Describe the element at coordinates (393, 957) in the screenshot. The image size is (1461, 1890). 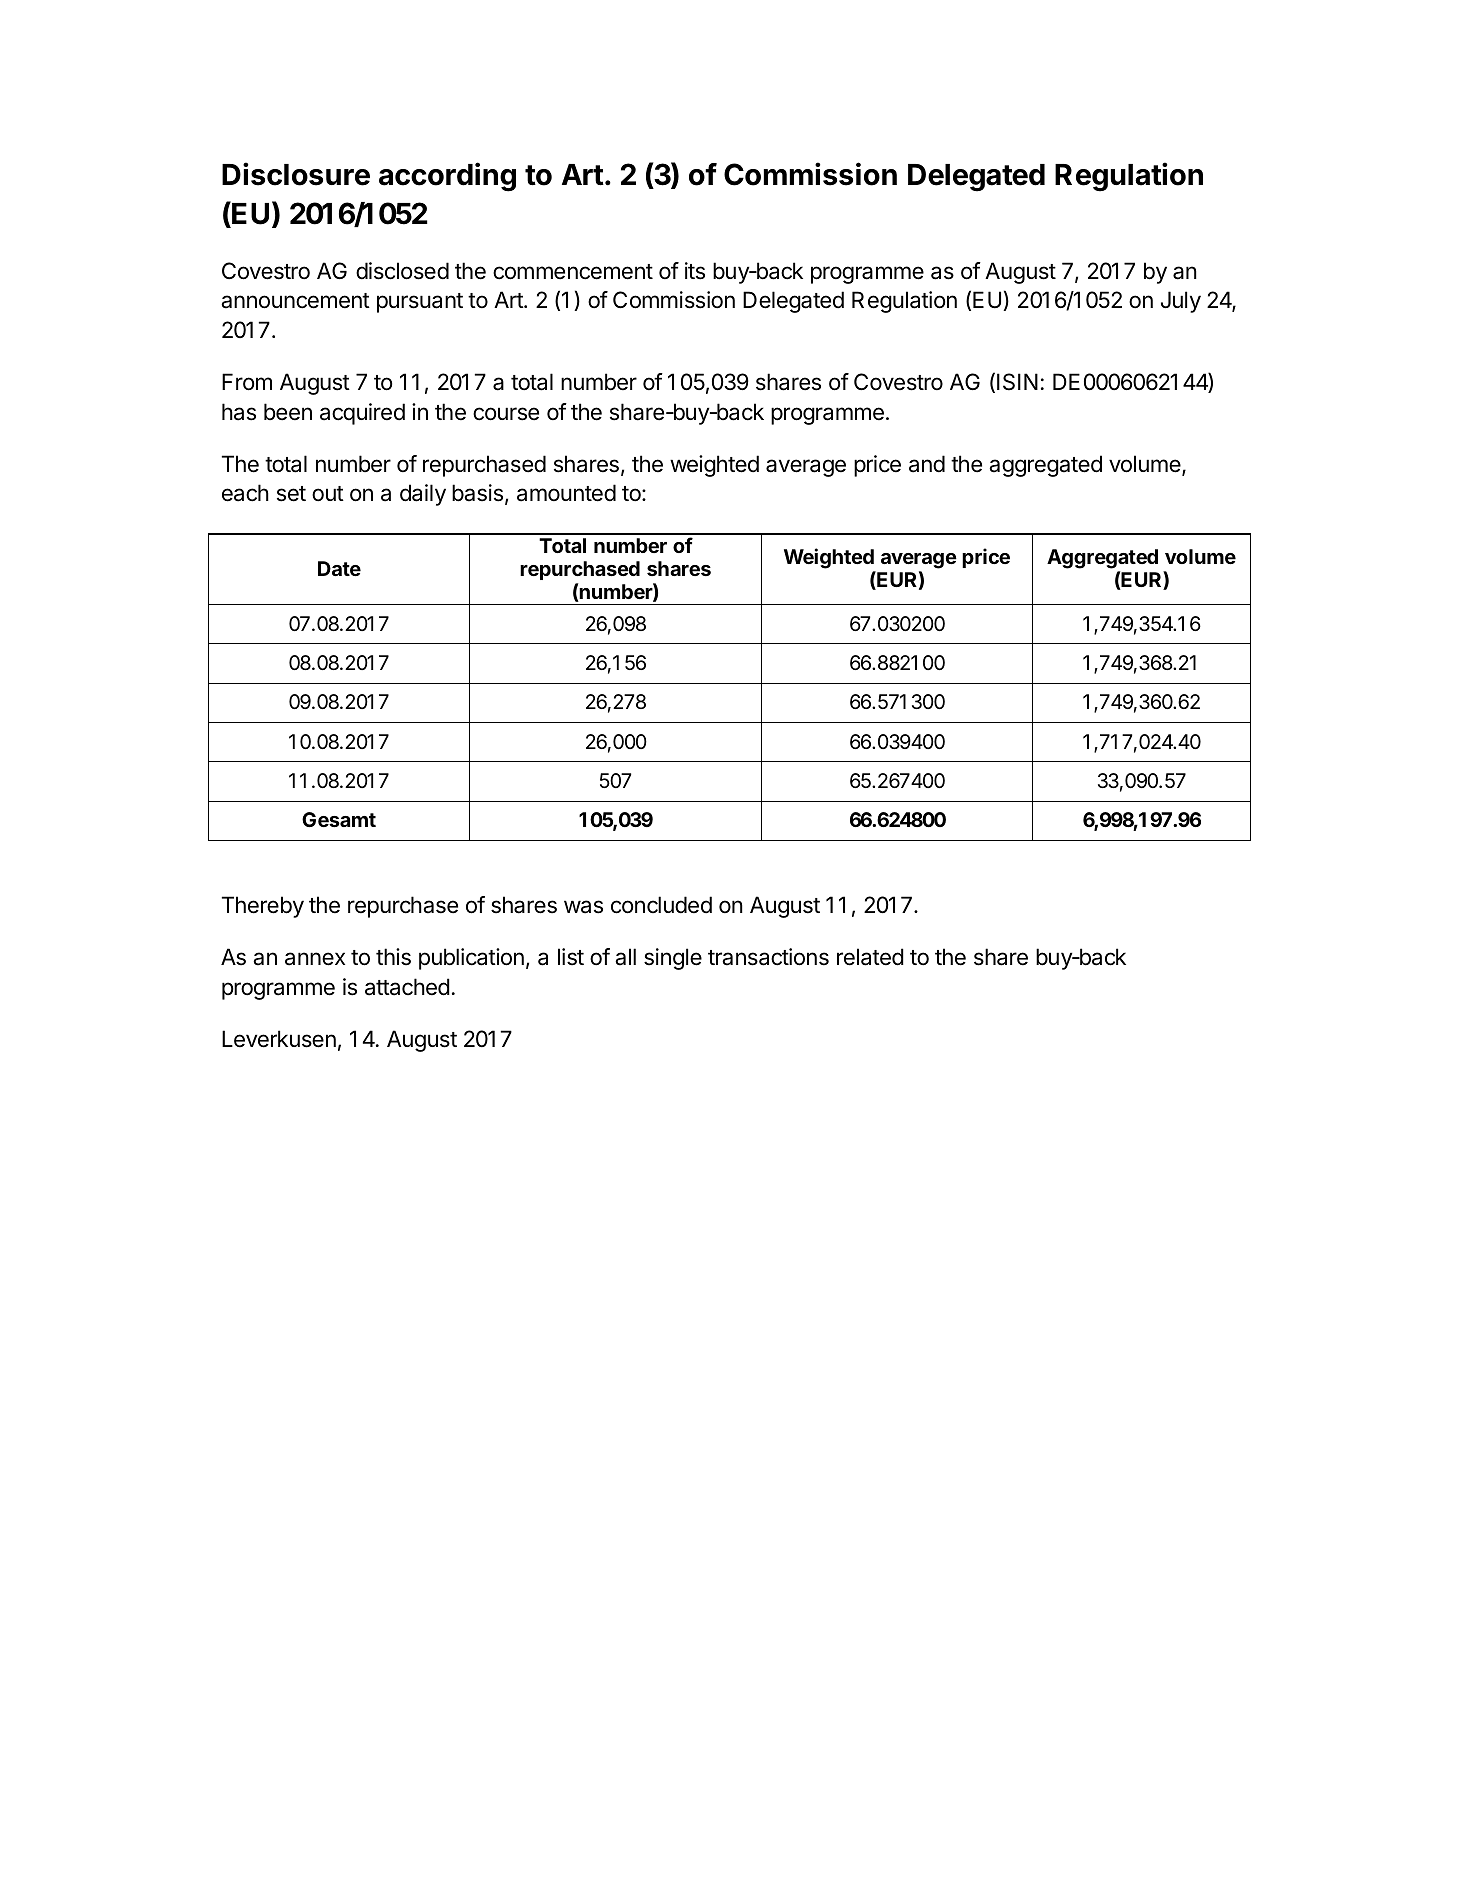
I see `this` at that location.
